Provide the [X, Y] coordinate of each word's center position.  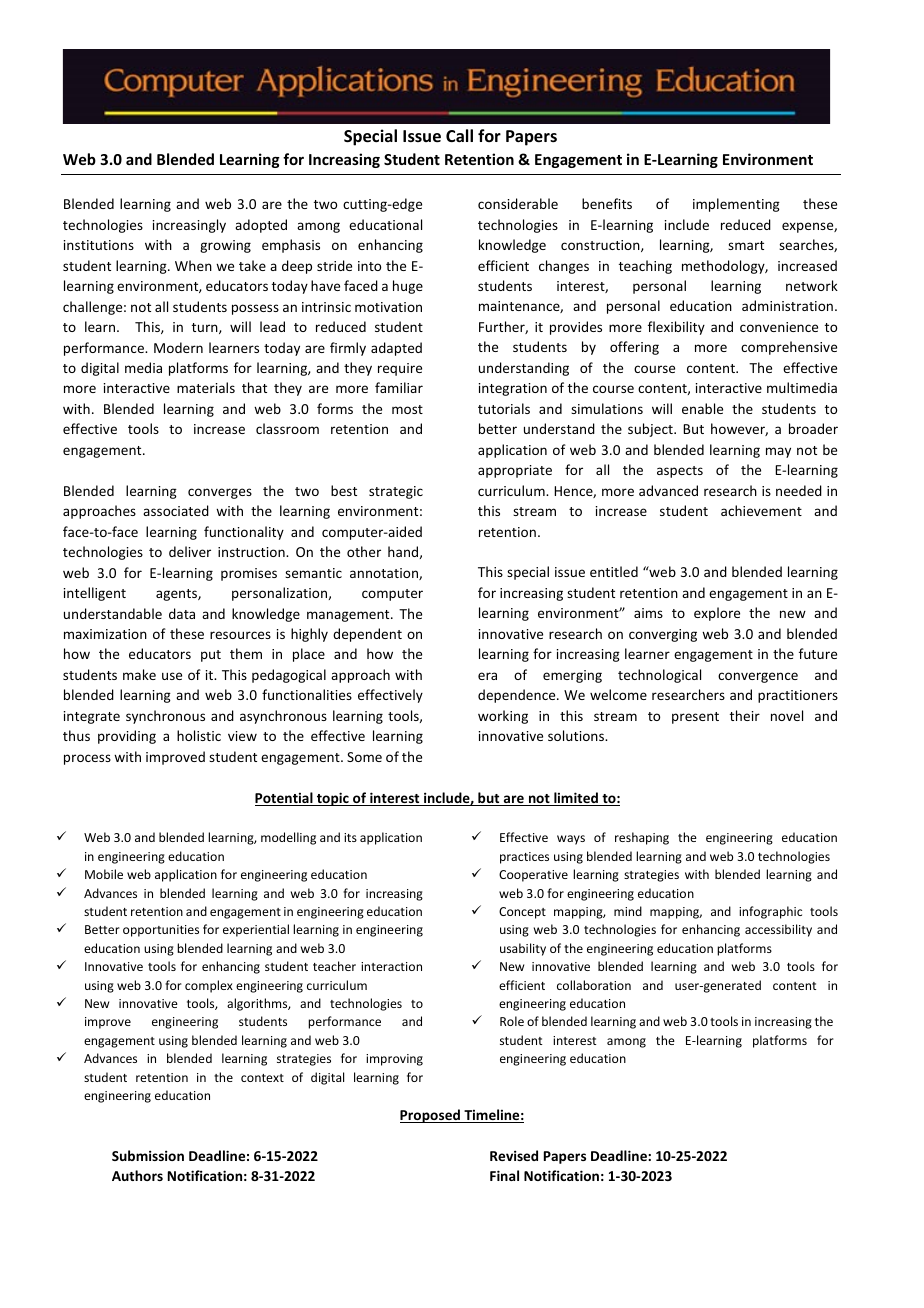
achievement [761, 510]
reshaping [642, 838]
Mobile [104, 874]
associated [176, 510]
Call [459, 135]
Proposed [431, 1116]
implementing [736, 205]
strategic [396, 492]
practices [524, 858]
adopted [261, 226]
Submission [148, 1155]
